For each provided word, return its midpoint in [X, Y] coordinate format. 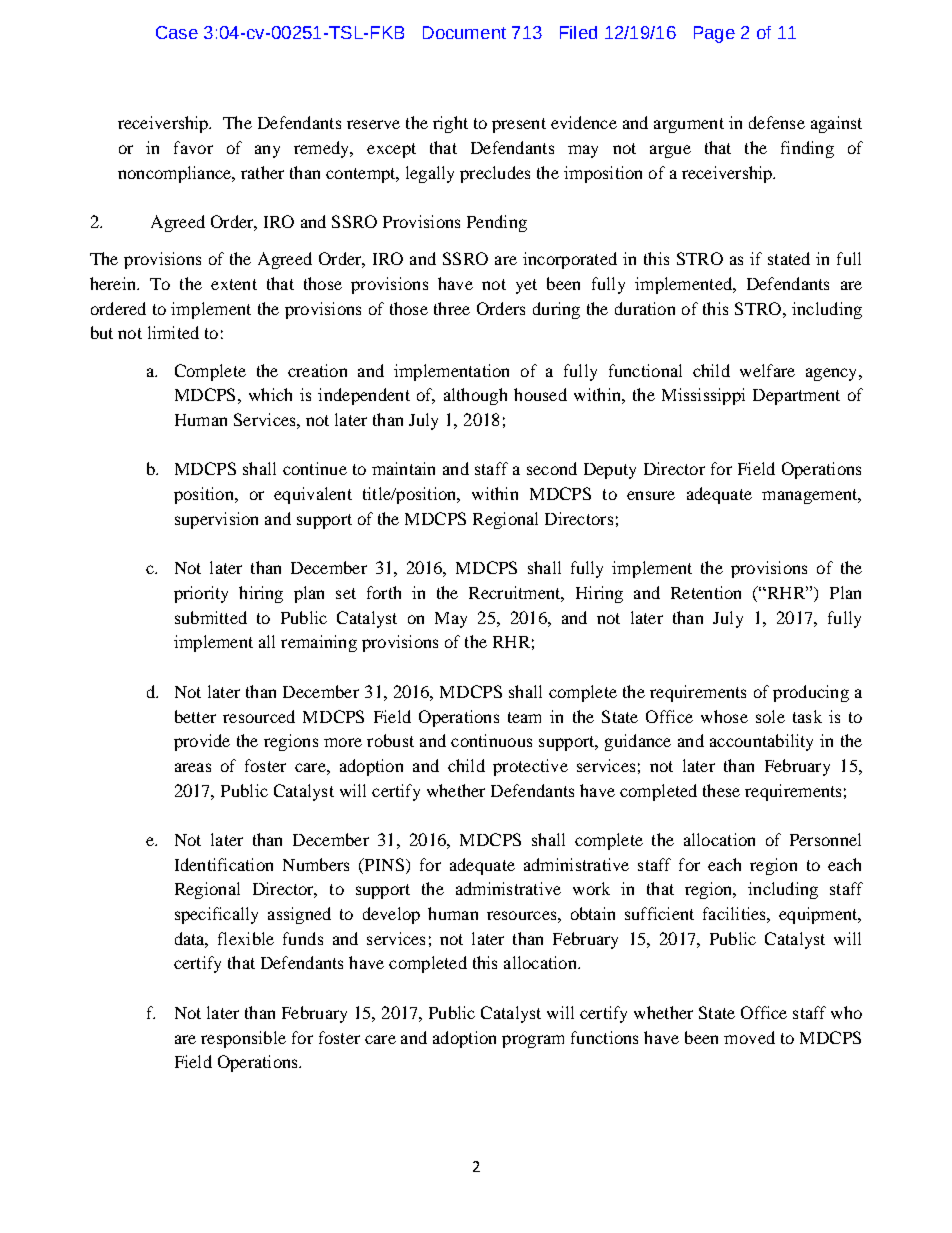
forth [384, 592]
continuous [491, 740]
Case [177, 32]
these [721, 790]
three [452, 308]
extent [234, 284]
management [811, 496]
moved [749, 1037]
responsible [243, 1039]
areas [193, 767]
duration [645, 308]
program [533, 1041]
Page [714, 34]
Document [464, 32]
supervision [216, 520]
